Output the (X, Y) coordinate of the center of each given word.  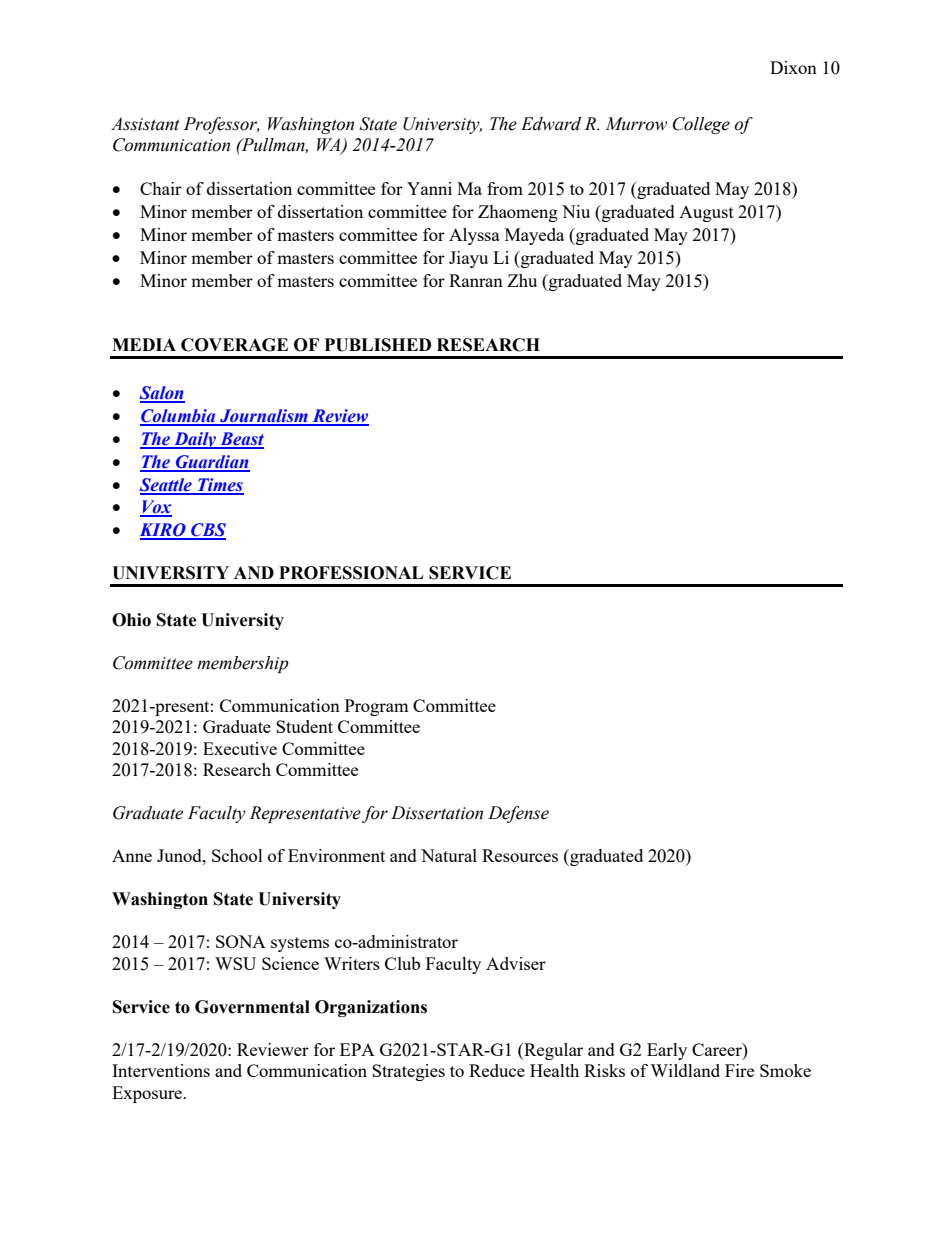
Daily (195, 440)
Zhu (522, 280)
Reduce (497, 1070)
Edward (551, 124)
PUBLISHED (378, 345)
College (701, 125)
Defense (518, 814)
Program (377, 707)
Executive (240, 748)
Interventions (161, 1070)
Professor (222, 125)
